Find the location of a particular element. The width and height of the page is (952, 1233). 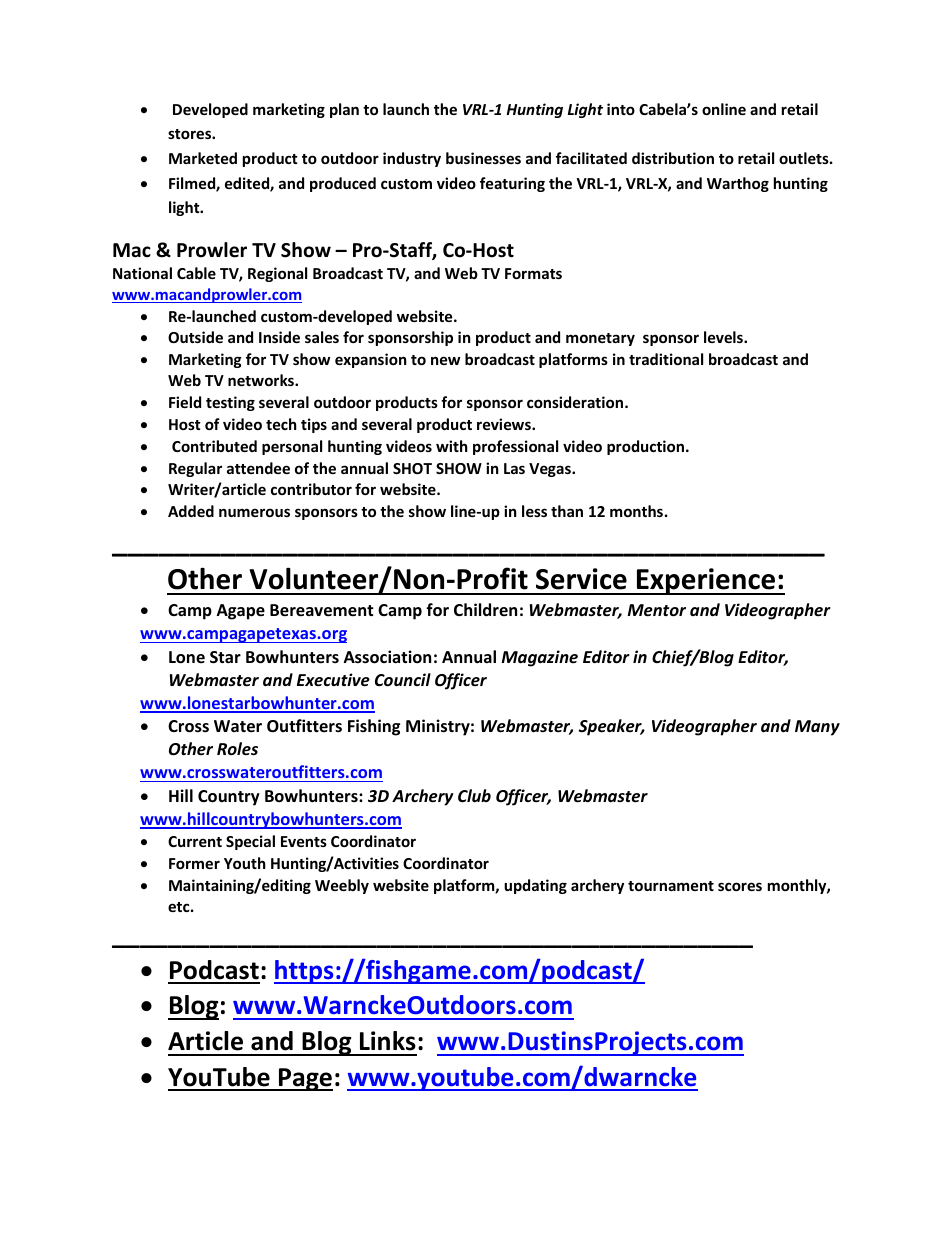

Club is located at coordinates (474, 795).
